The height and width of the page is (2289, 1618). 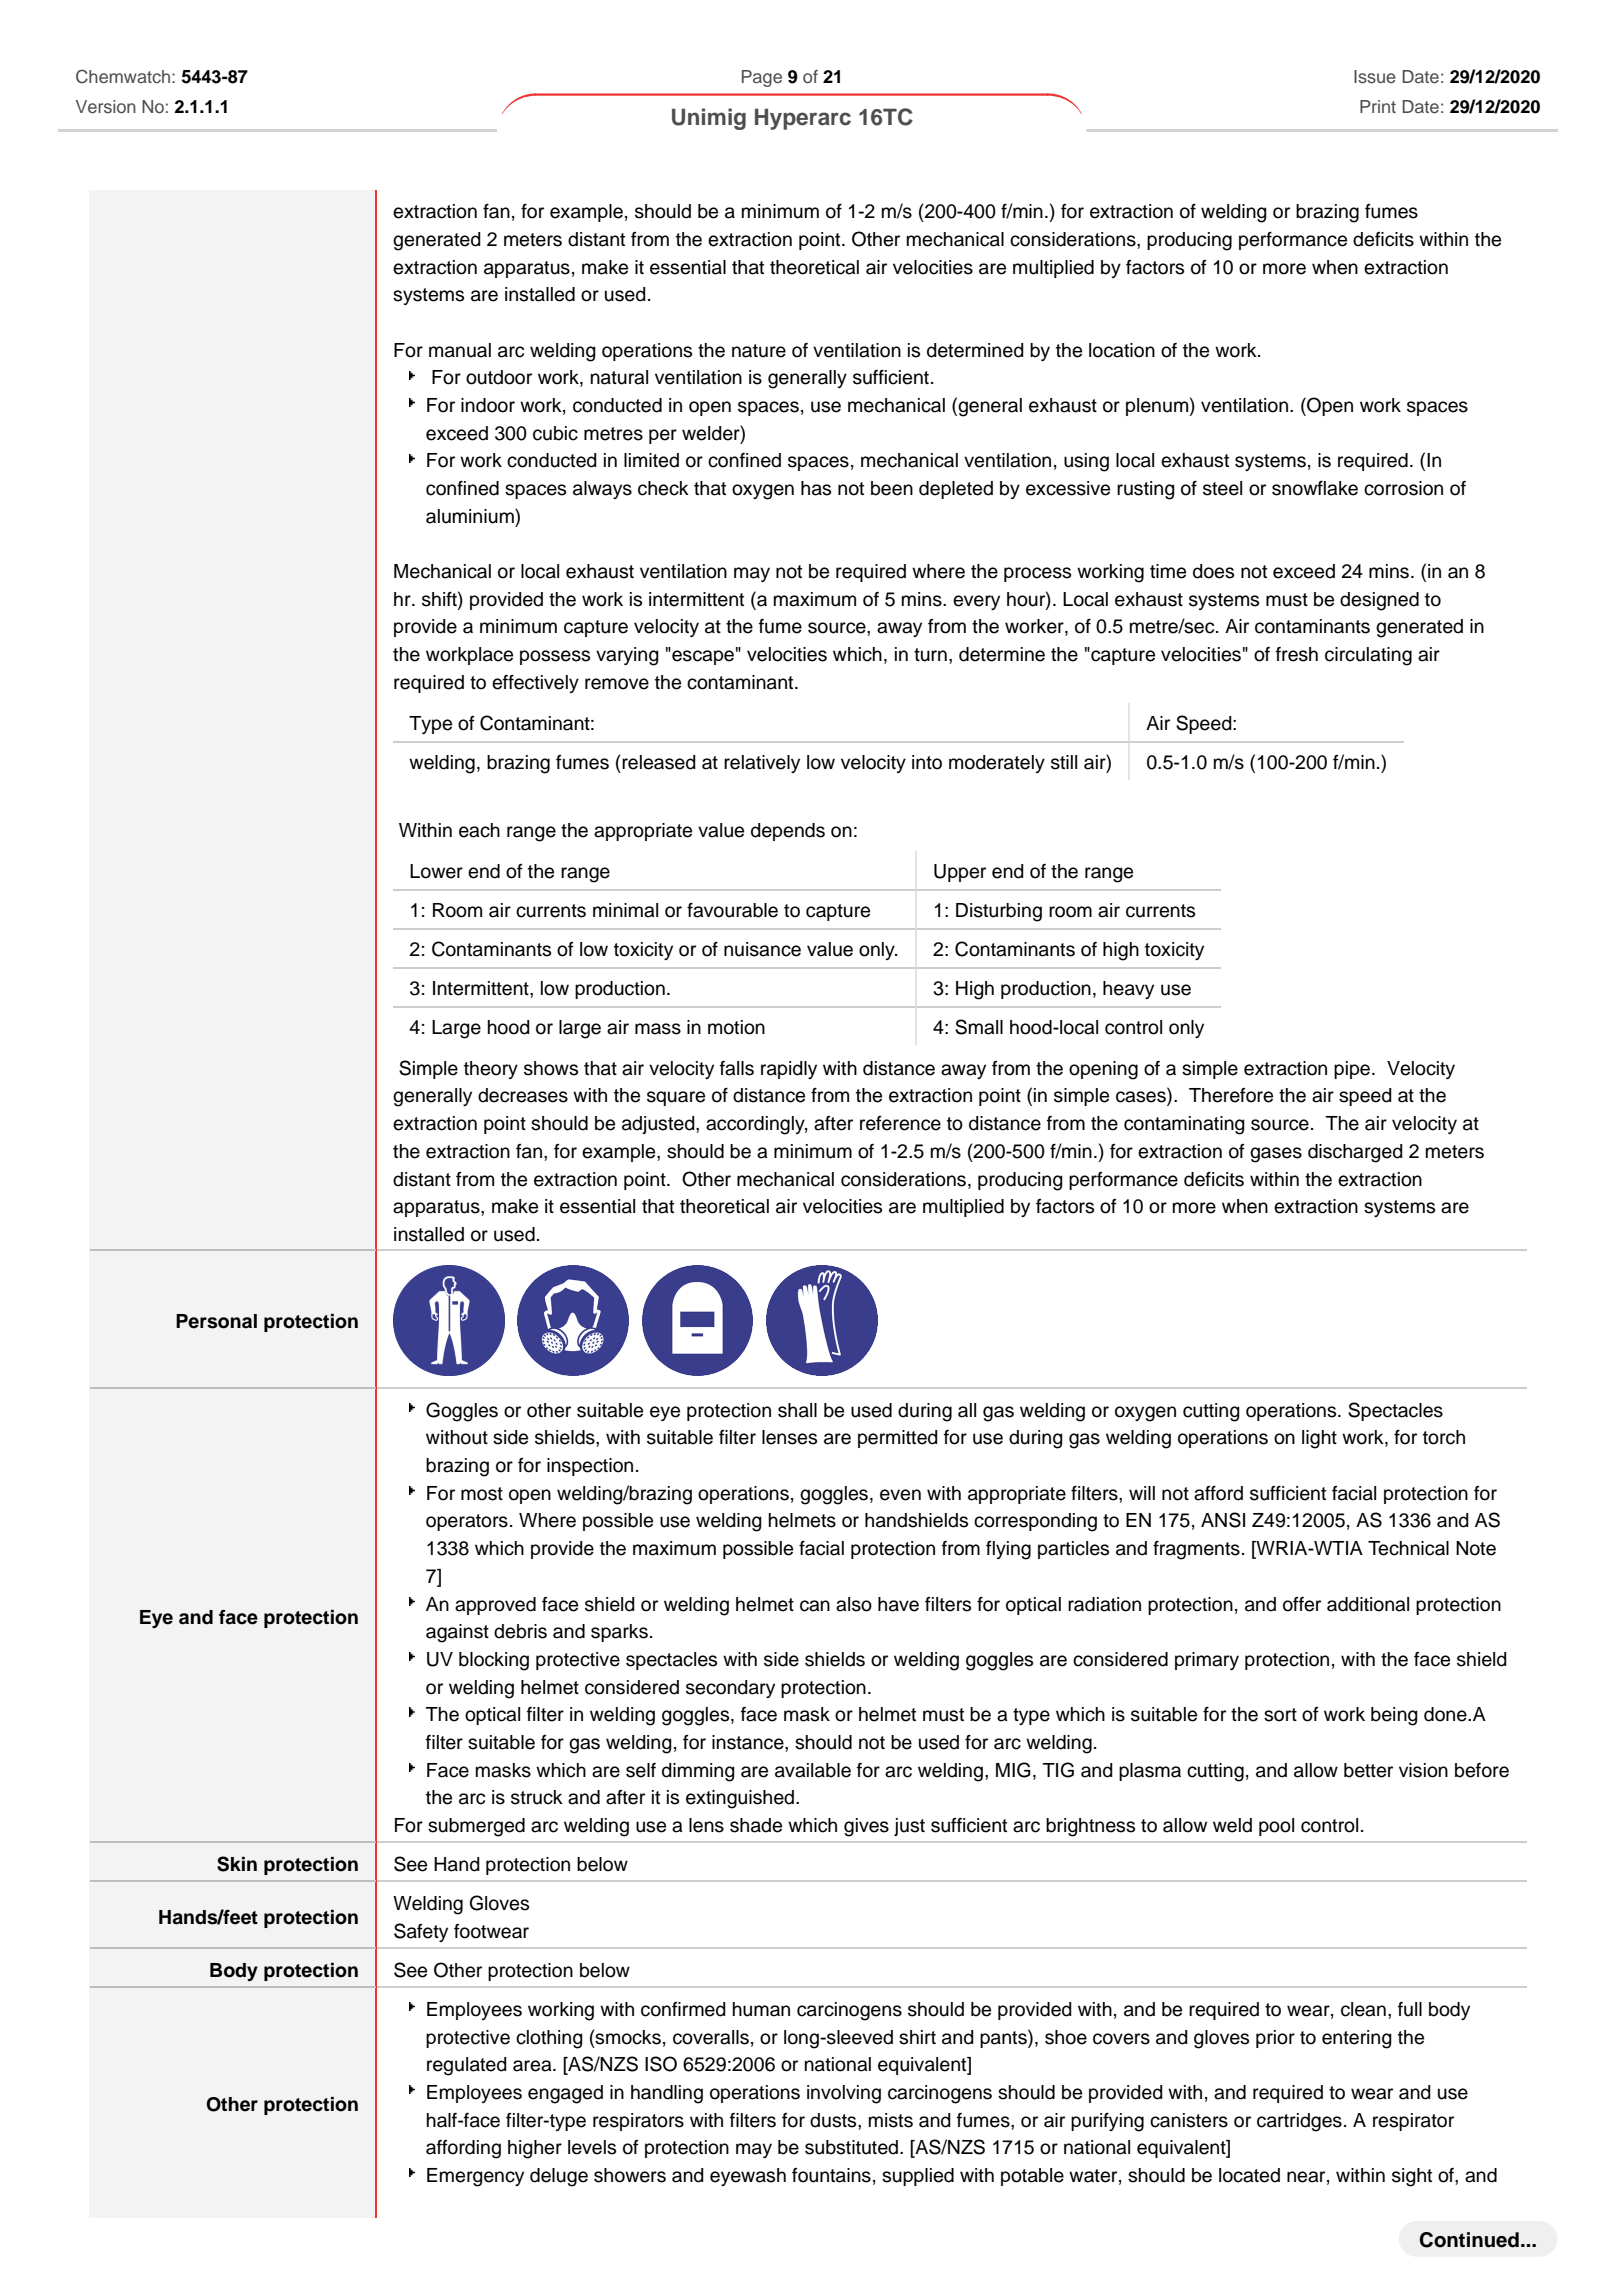 What do you see at coordinates (816, 488) in the page?
I see `has` at bounding box center [816, 488].
